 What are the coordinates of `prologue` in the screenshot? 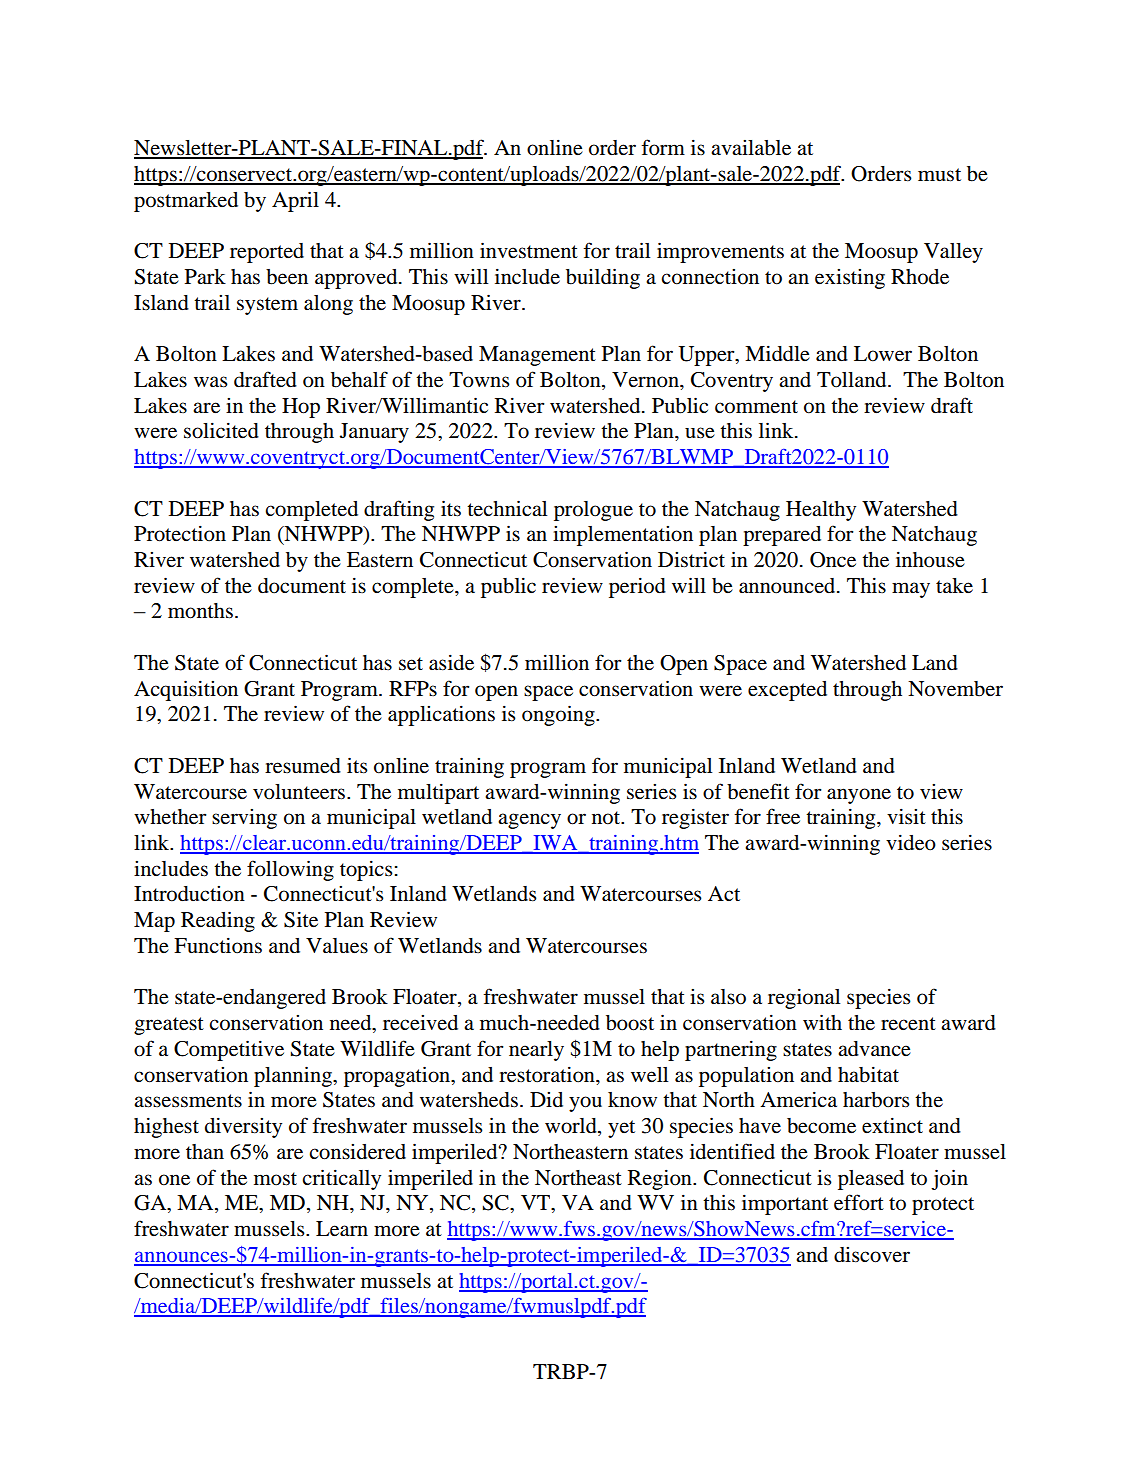 It's located at (593, 511).
